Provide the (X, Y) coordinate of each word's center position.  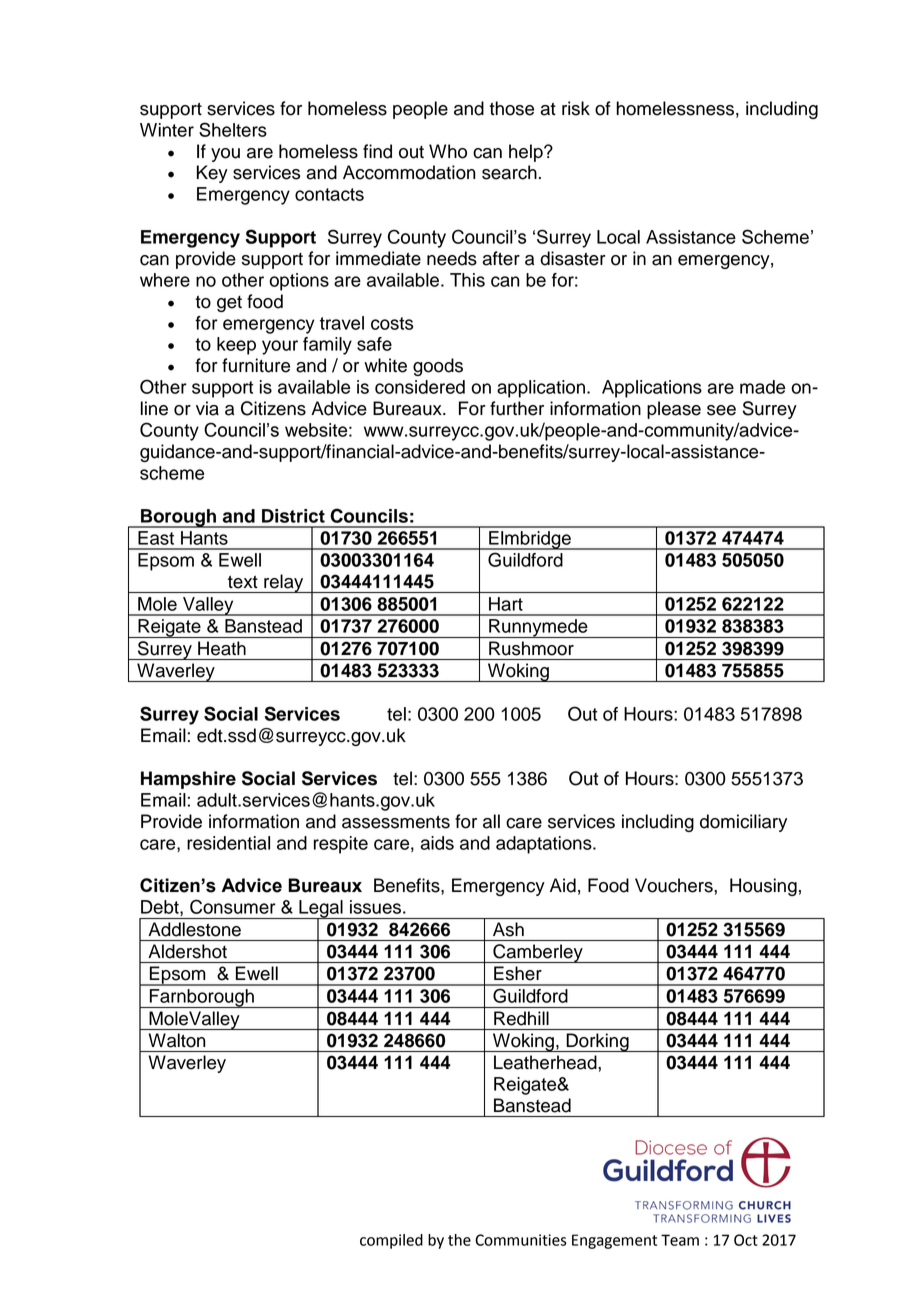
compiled (391, 1241)
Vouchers (675, 885)
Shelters (233, 129)
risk (576, 108)
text (243, 582)
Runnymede (538, 628)
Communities (521, 1240)
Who (448, 151)
